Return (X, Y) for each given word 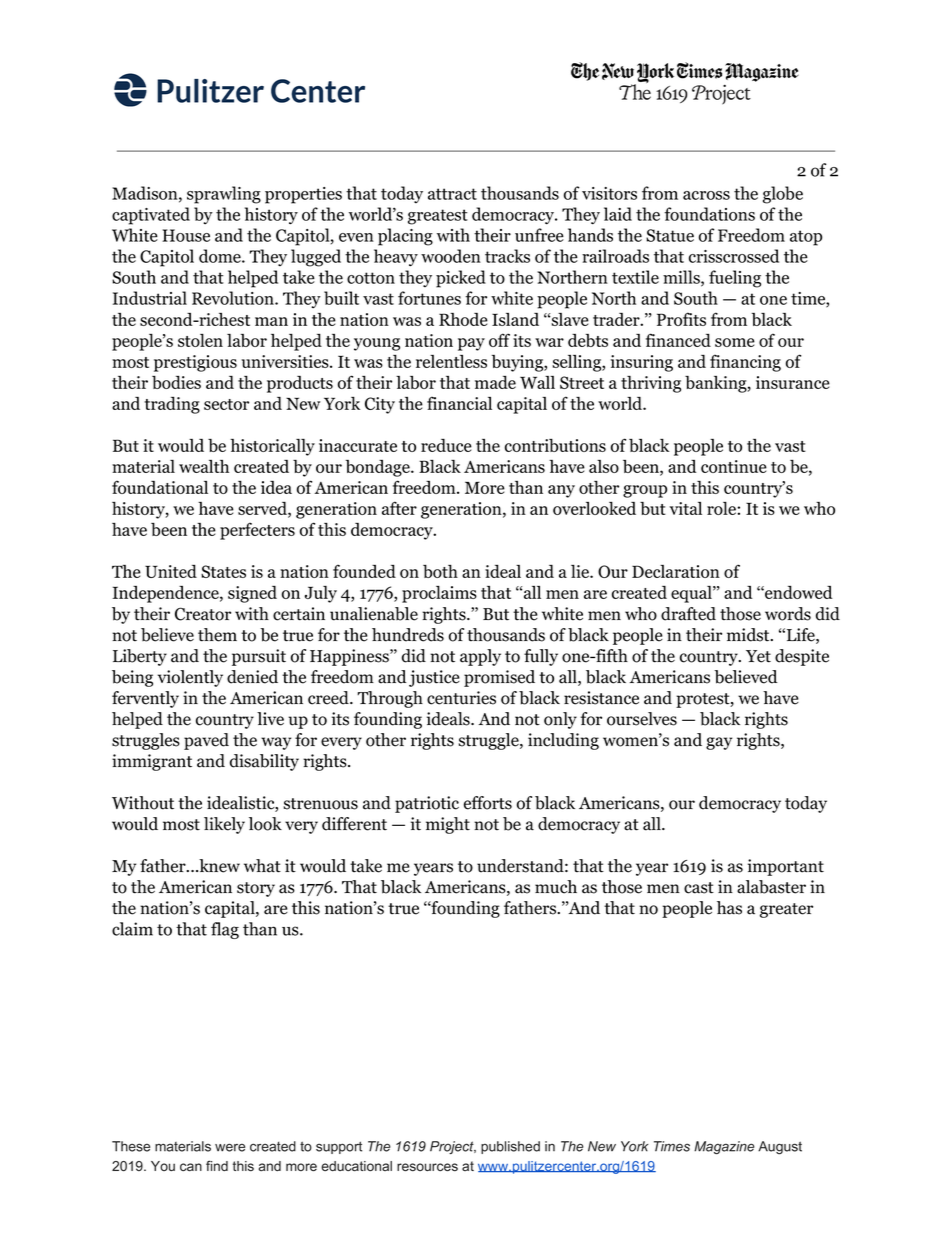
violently (190, 678)
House (186, 235)
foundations (709, 214)
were (230, 1147)
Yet (758, 656)
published (510, 1147)
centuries (461, 698)
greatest (438, 217)
